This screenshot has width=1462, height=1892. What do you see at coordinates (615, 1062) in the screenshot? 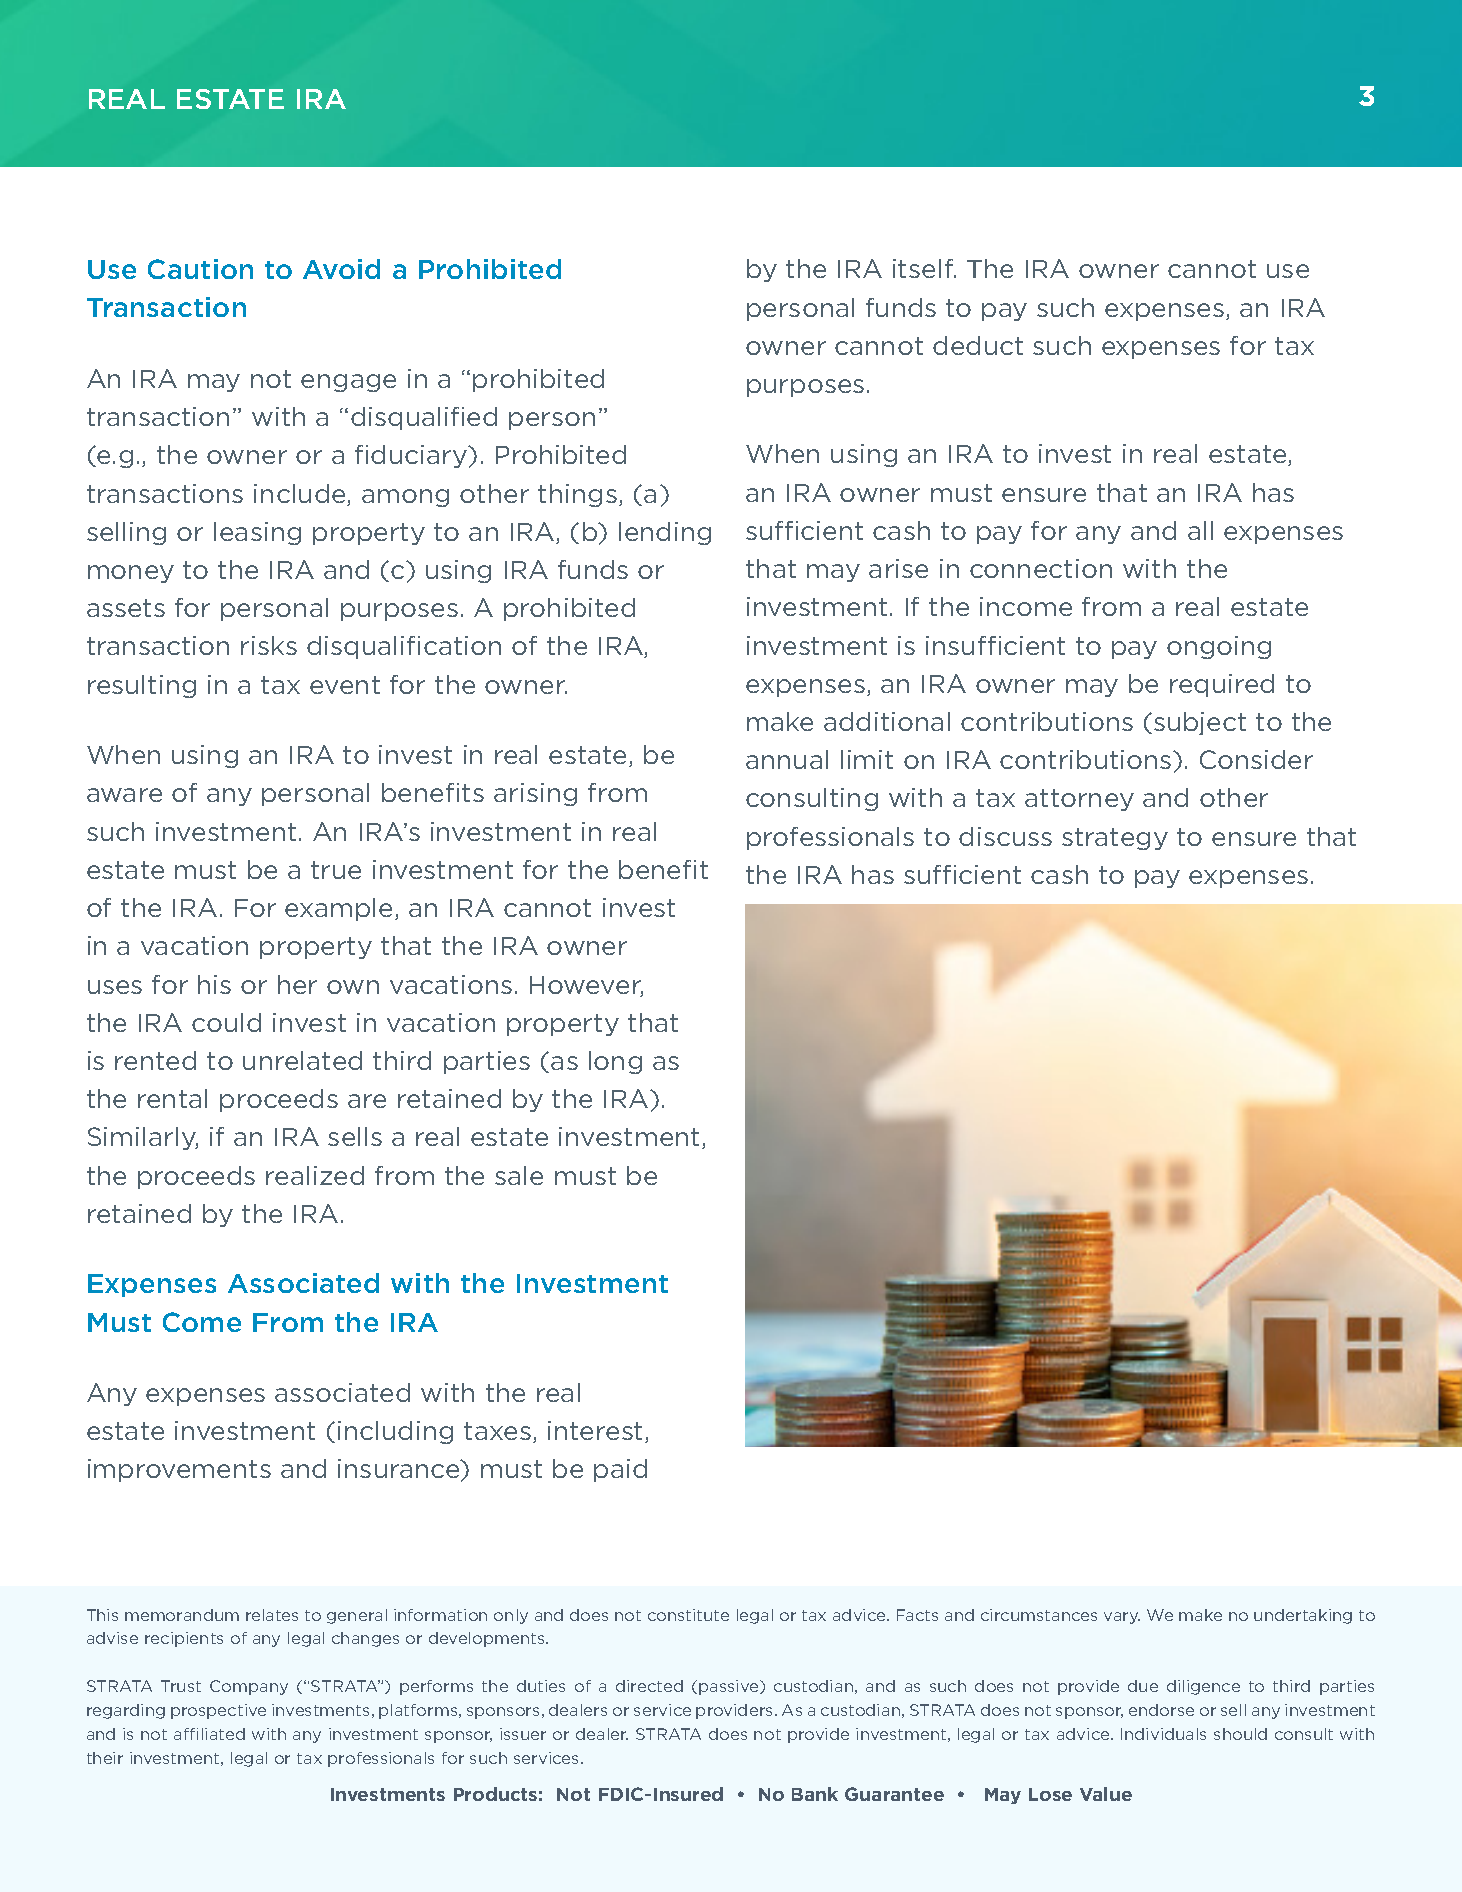
I see `long` at bounding box center [615, 1062].
